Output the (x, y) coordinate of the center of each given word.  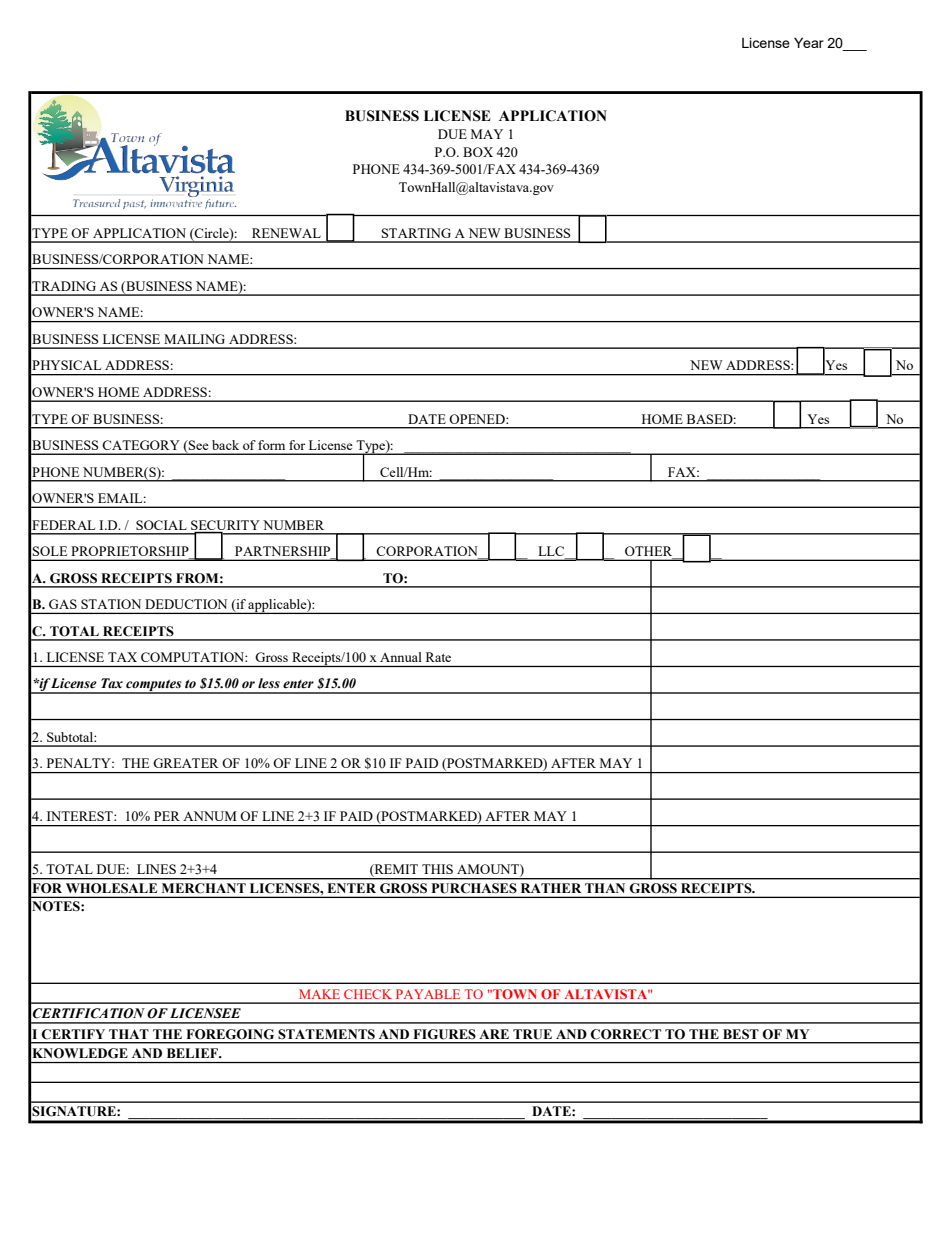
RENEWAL (286, 233)
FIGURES (445, 1034)
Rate (438, 657)
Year (809, 42)
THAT (129, 1034)
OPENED (478, 419)
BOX (478, 152)
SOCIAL (161, 525)
